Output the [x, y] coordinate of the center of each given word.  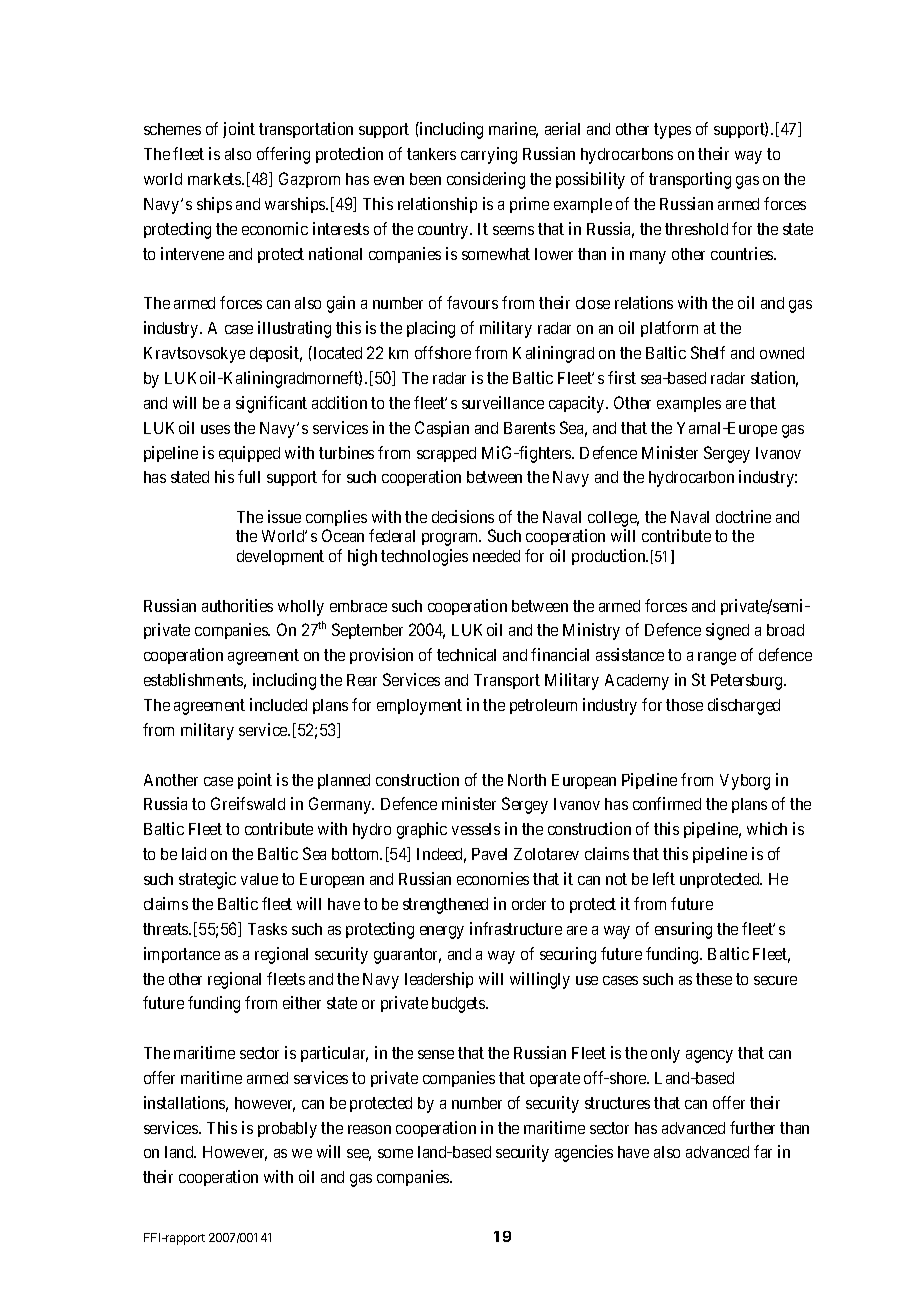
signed [727, 631]
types [672, 131]
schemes [172, 129]
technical [466, 654]
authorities [237, 605]
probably [287, 1130]
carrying [489, 155]
